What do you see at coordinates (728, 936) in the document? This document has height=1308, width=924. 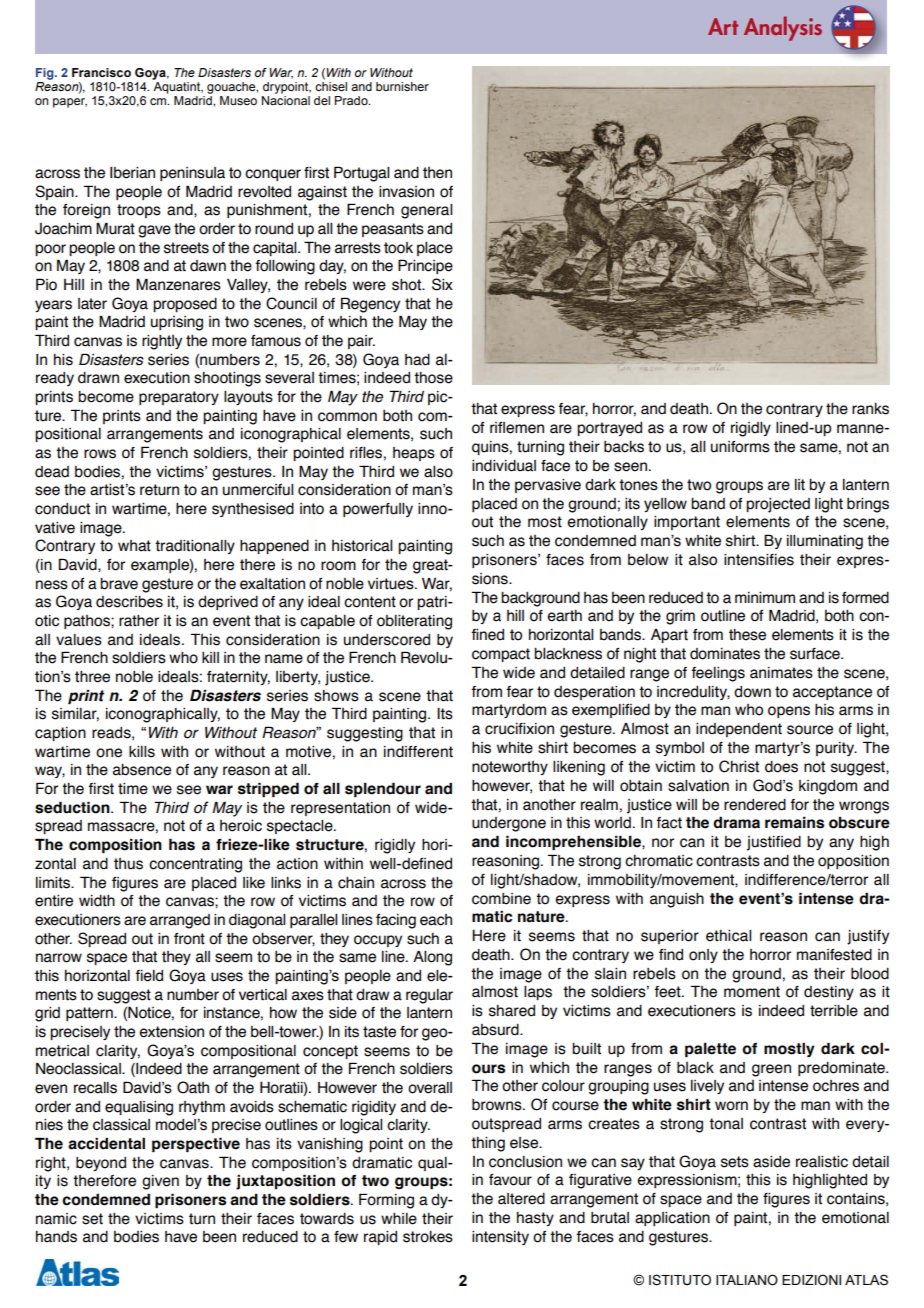 I see `ethical` at bounding box center [728, 936].
